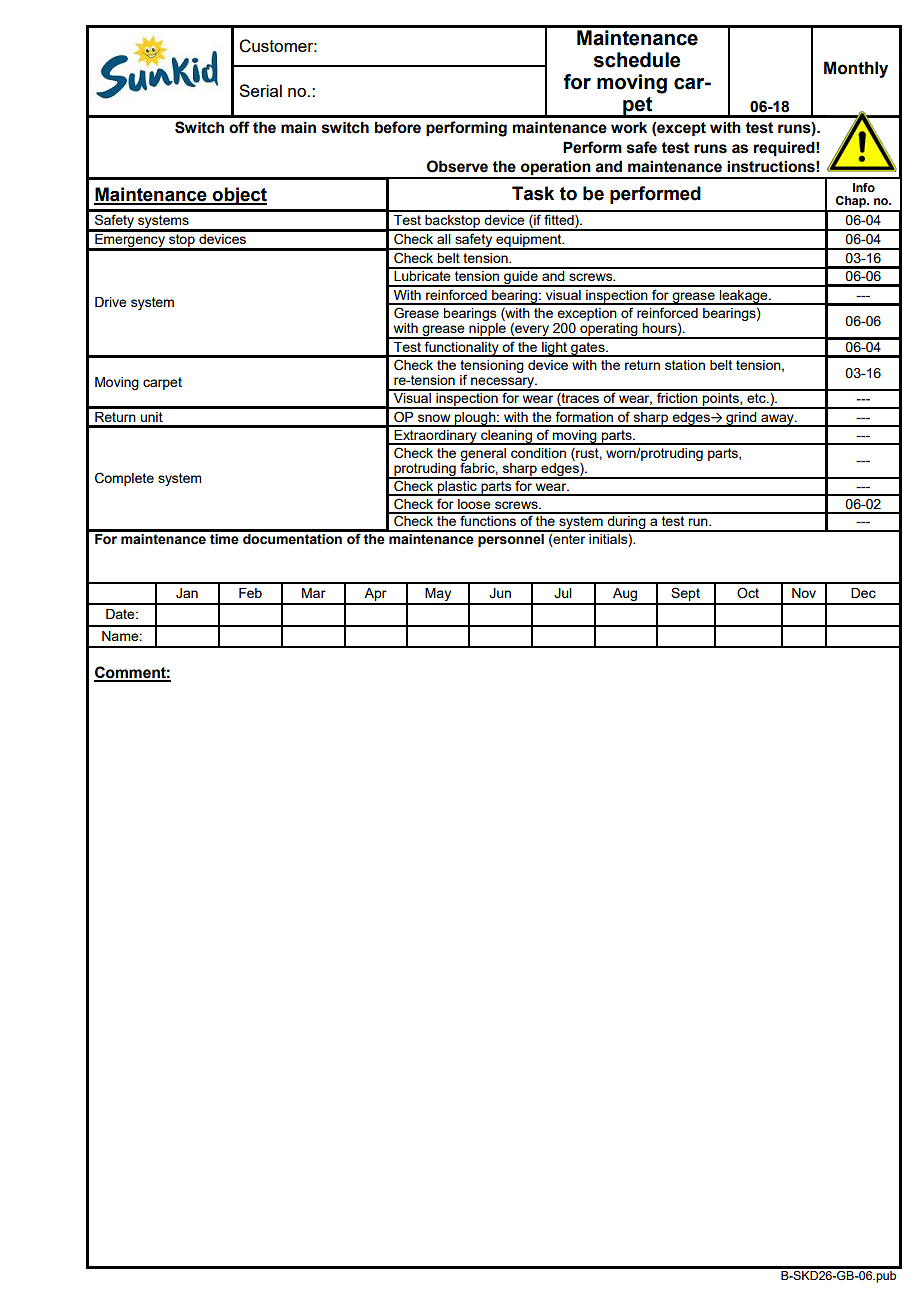 The height and width of the page is (1308, 924). Describe the element at coordinates (609, 331) in the page. I see `operating` at that location.
